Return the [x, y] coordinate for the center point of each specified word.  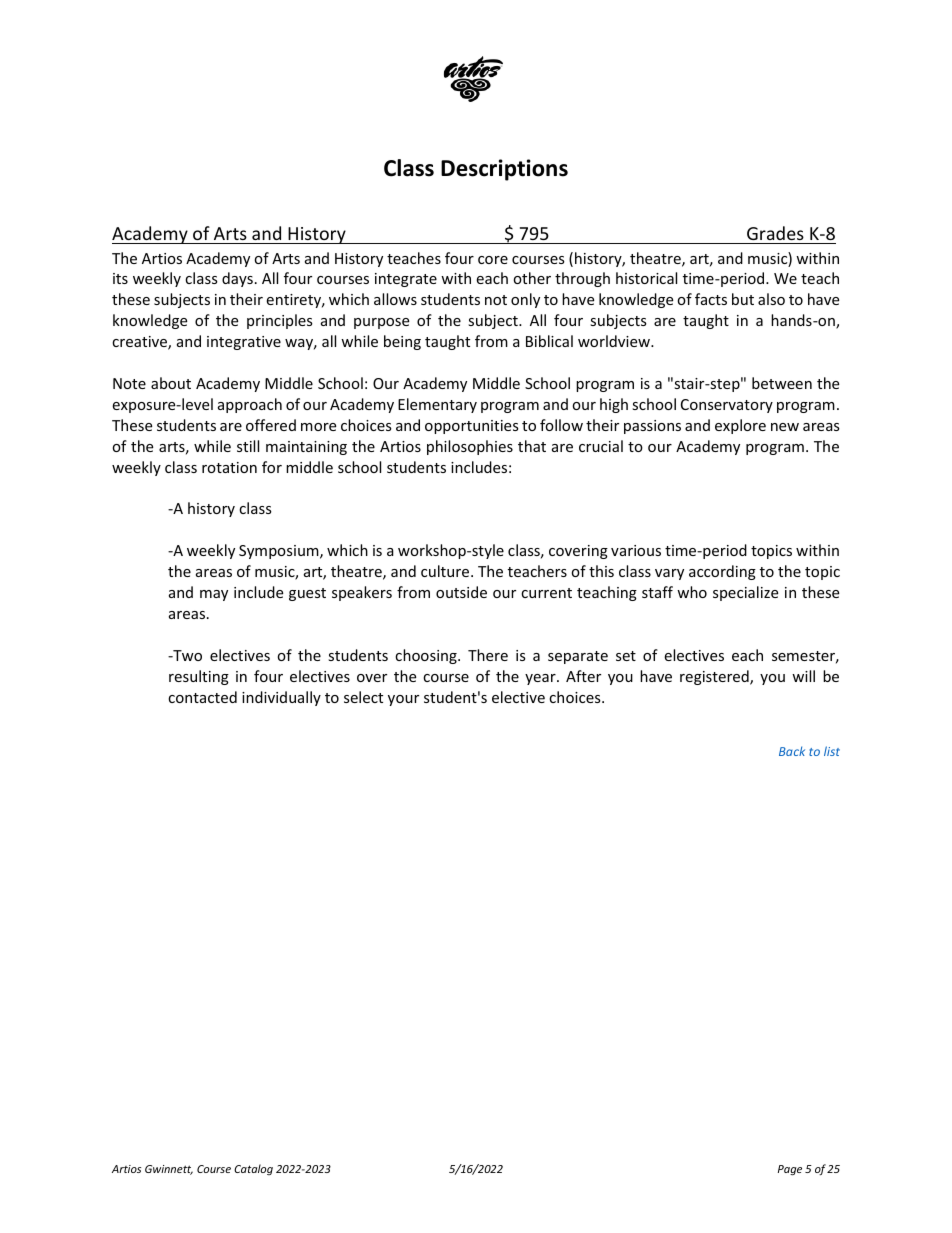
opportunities [472, 427]
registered [715, 677]
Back [792, 751]
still [248, 446]
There [488, 655]
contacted [202, 697]
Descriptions [504, 170]
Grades [775, 233]
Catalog [253, 1169]
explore [740, 426]
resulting [199, 677]
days [237, 279]
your [403, 700]
